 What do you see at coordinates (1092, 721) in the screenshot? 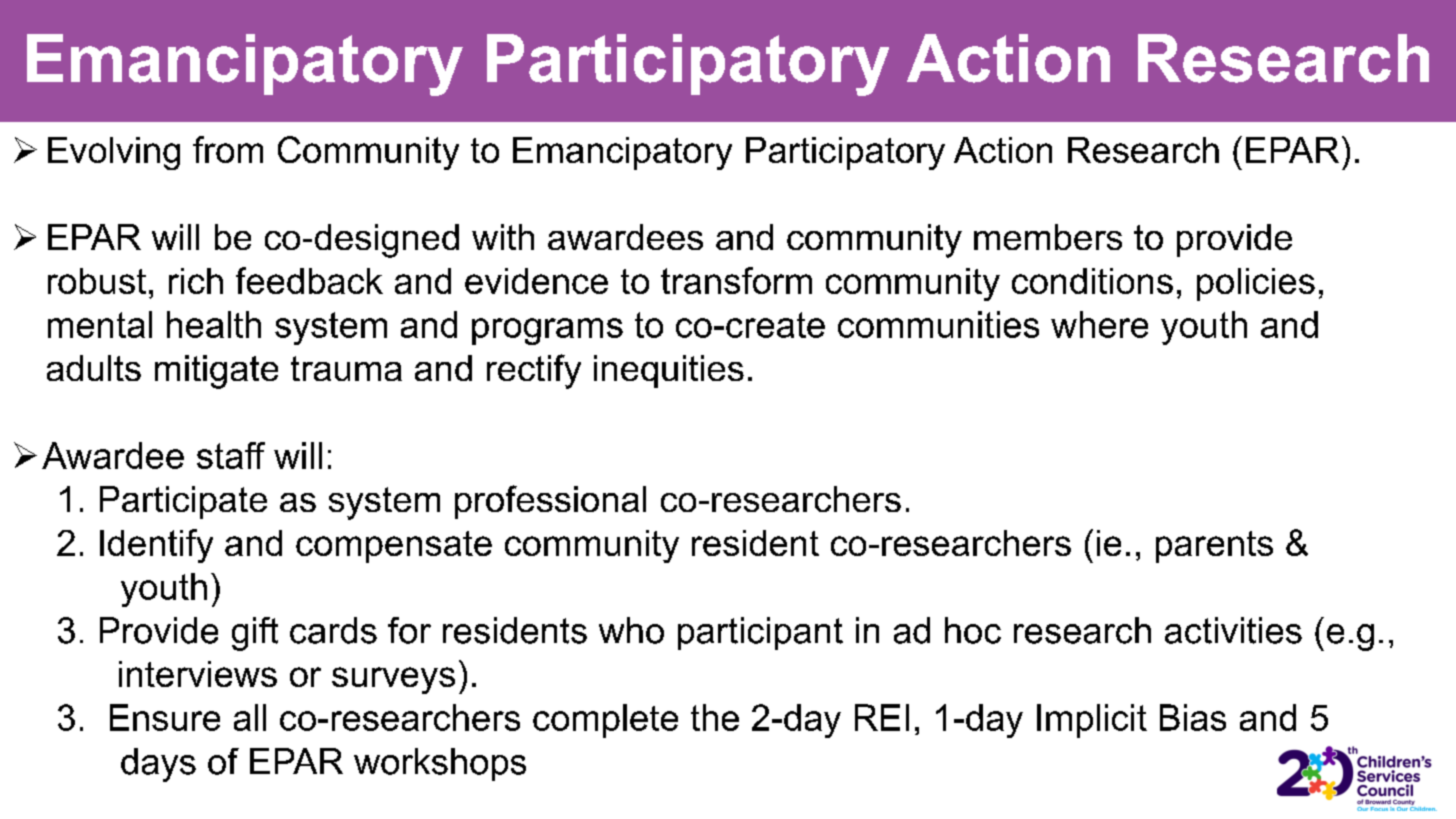
I see `Implicit` at bounding box center [1092, 721].
